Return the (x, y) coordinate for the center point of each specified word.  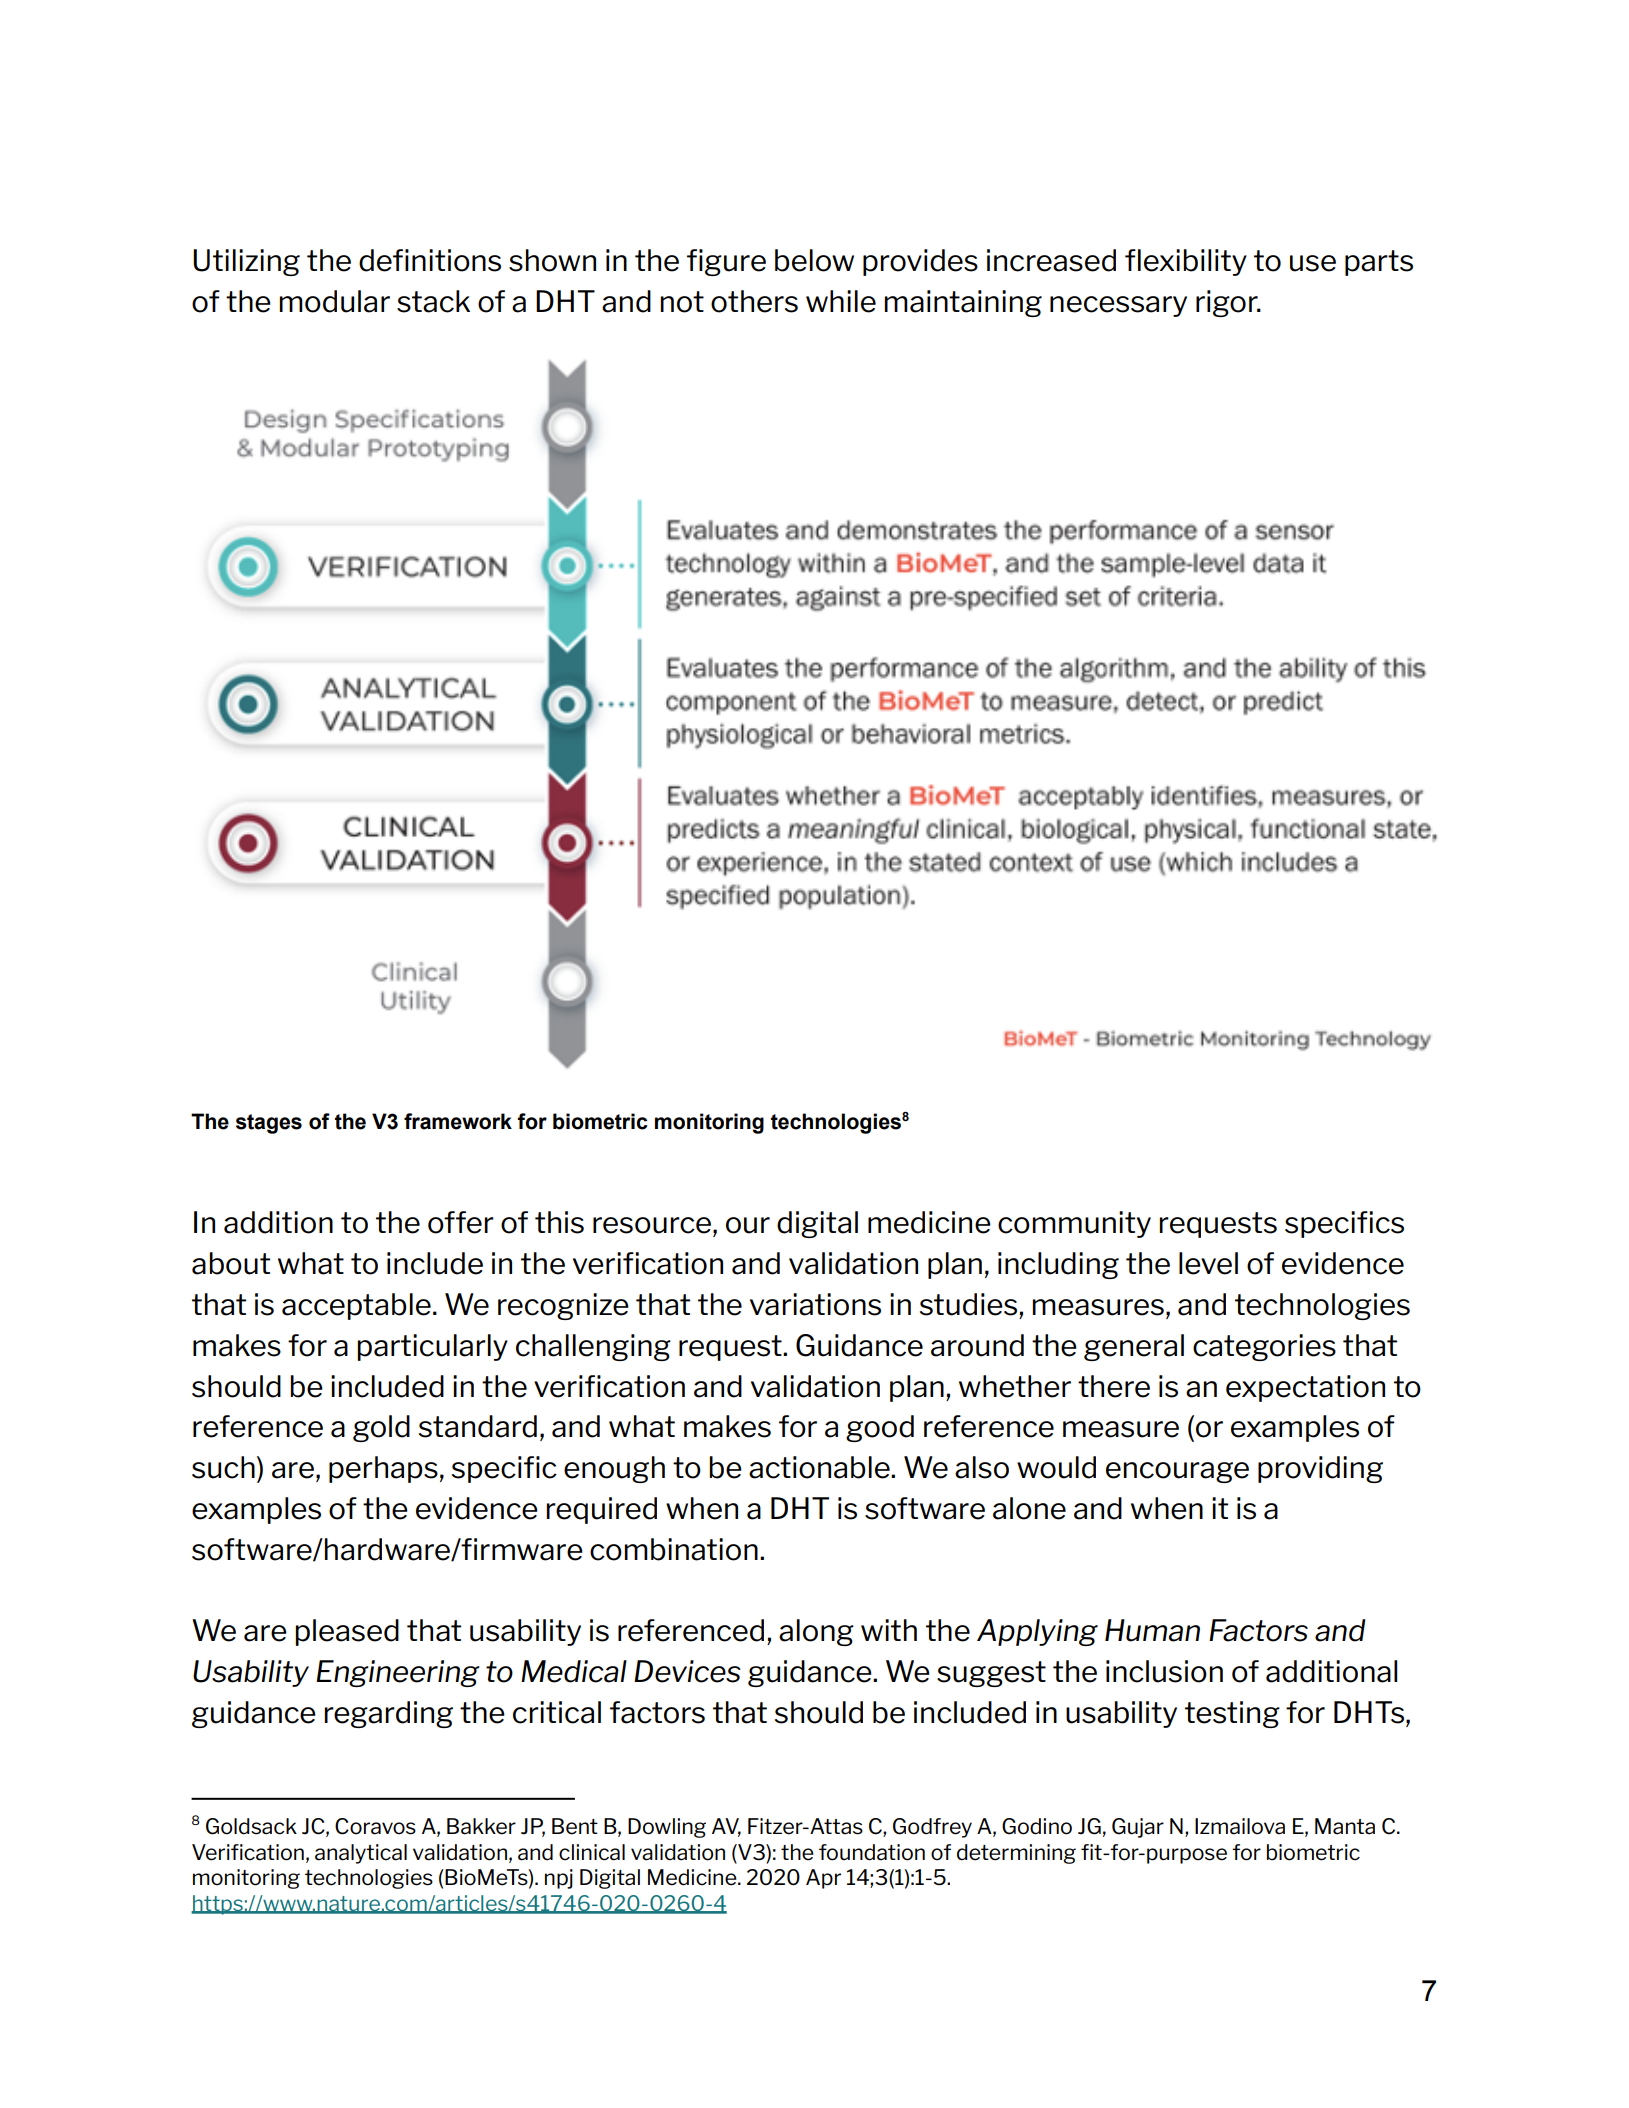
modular (334, 301)
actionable (820, 1467)
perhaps (383, 1469)
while (841, 301)
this (559, 1222)
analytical (361, 1854)
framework (458, 1121)
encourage (1177, 1472)
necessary (1118, 306)
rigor (1228, 303)
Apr (823, 1879)
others (754, 301)
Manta (1345, 1826)
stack (433, 301)
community (1074, 1224)
